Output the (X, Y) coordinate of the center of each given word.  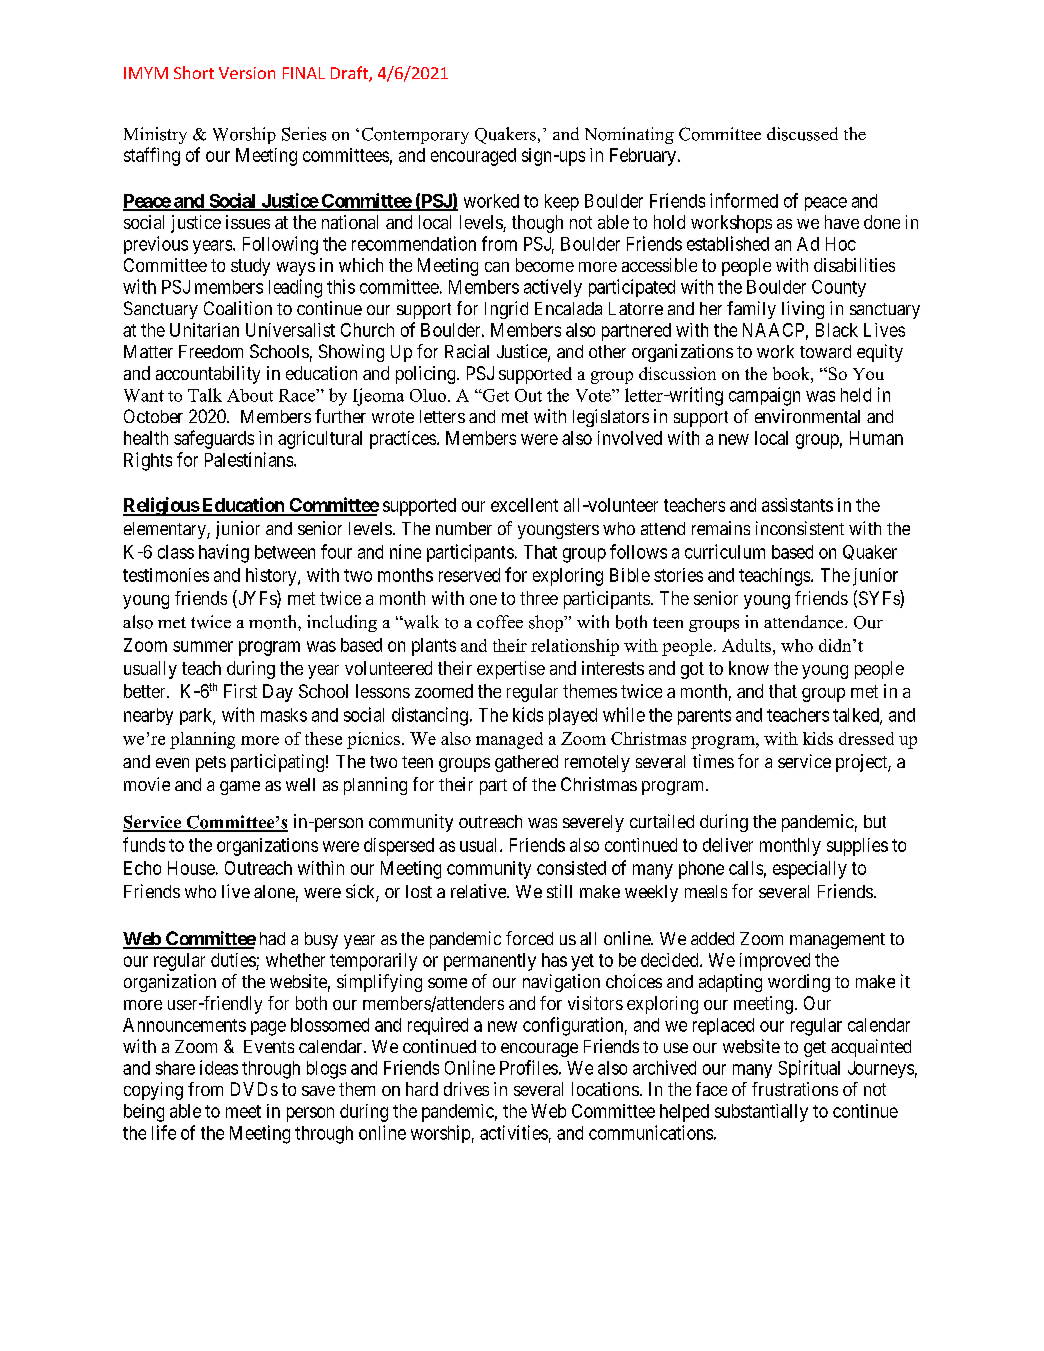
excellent (524, 505)
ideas (219, 1067)
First (240, 691)
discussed (802, 134)
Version (247, 73)
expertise (511, 670)
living (803, 310)
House (191, 868)
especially (810, 870)
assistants (797, 505)
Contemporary (415, 135)
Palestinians (250, 459)
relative (479, 891)
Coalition (238, 308)
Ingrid (506, 310)
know (749, 668)
